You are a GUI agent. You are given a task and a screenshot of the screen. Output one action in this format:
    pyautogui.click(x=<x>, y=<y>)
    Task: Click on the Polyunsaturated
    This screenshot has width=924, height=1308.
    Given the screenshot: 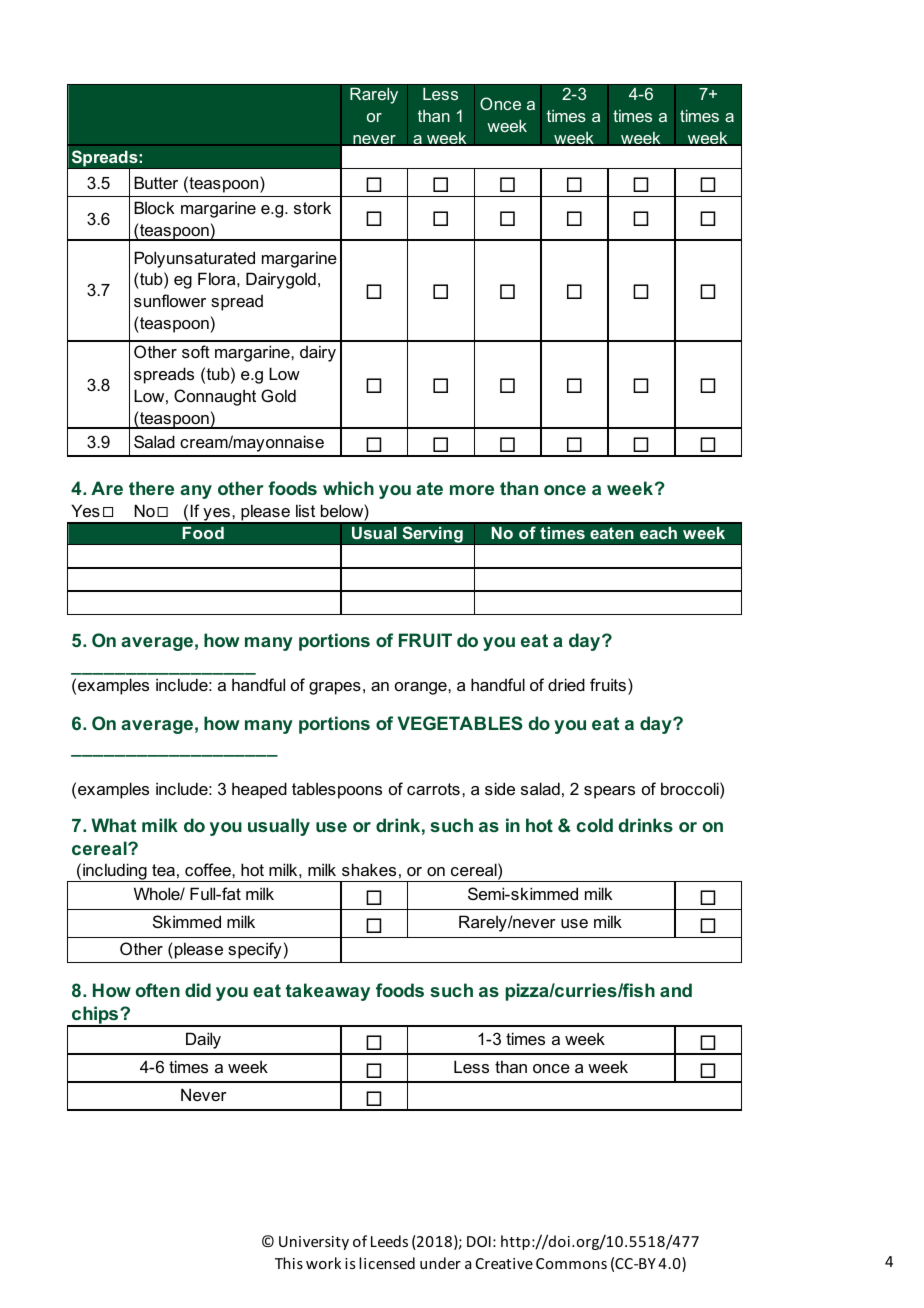 What is the action you would take?
    pyautogui.click(x=195, y=259)
